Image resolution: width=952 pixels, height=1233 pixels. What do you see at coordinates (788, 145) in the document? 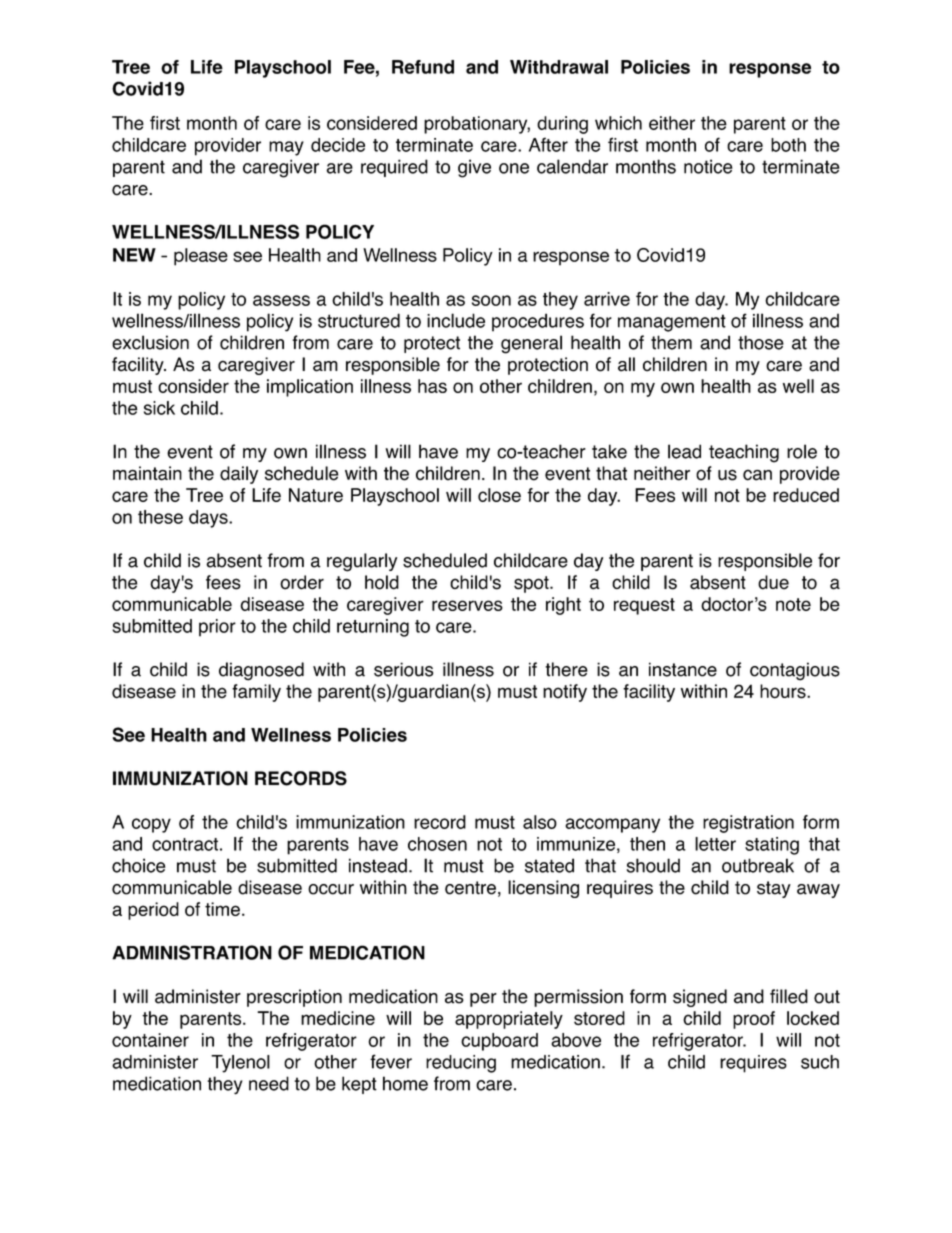
I see `both` at bounding box center [788, 145].
